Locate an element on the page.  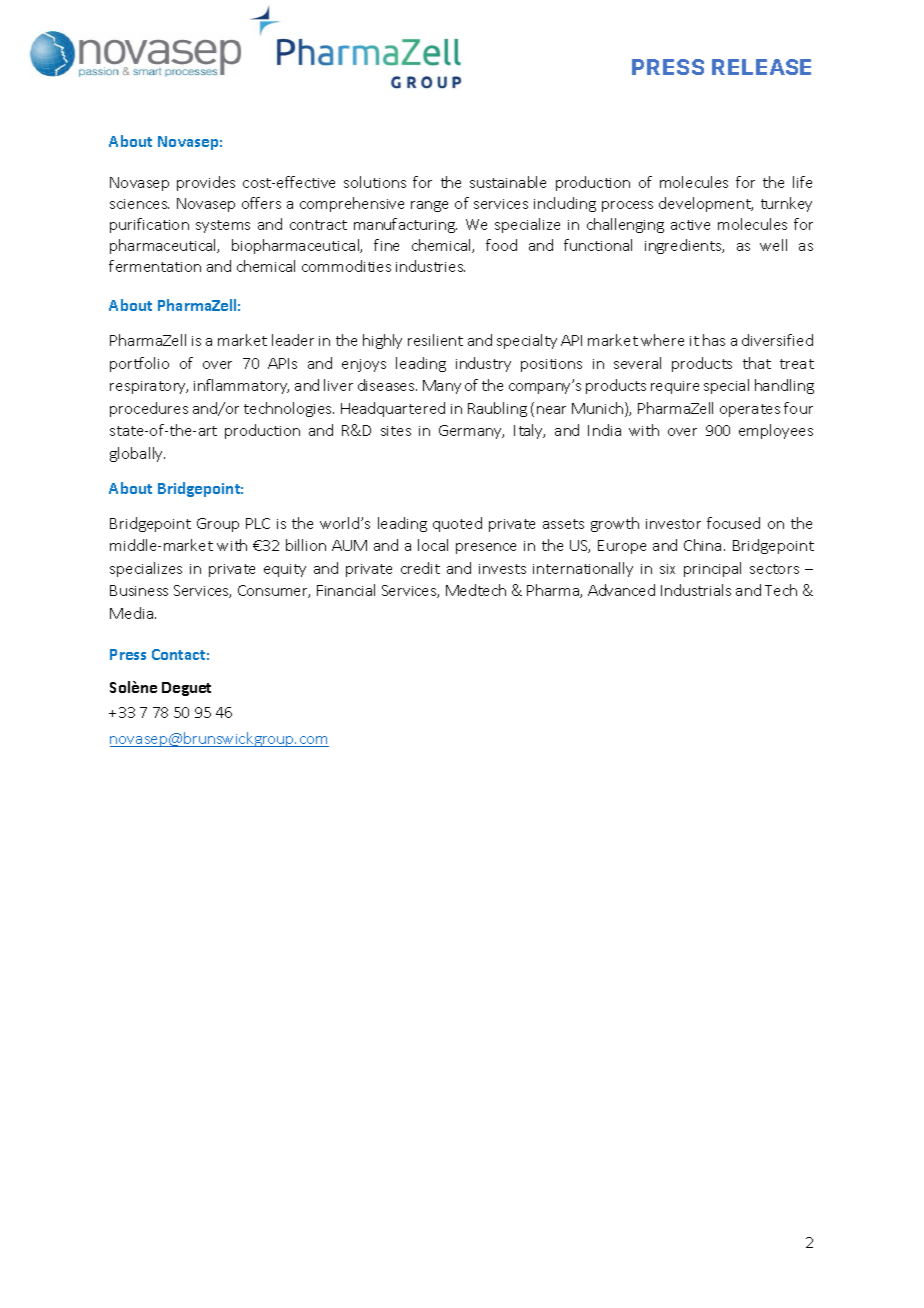
provides is located at coordinates (206, 183).
